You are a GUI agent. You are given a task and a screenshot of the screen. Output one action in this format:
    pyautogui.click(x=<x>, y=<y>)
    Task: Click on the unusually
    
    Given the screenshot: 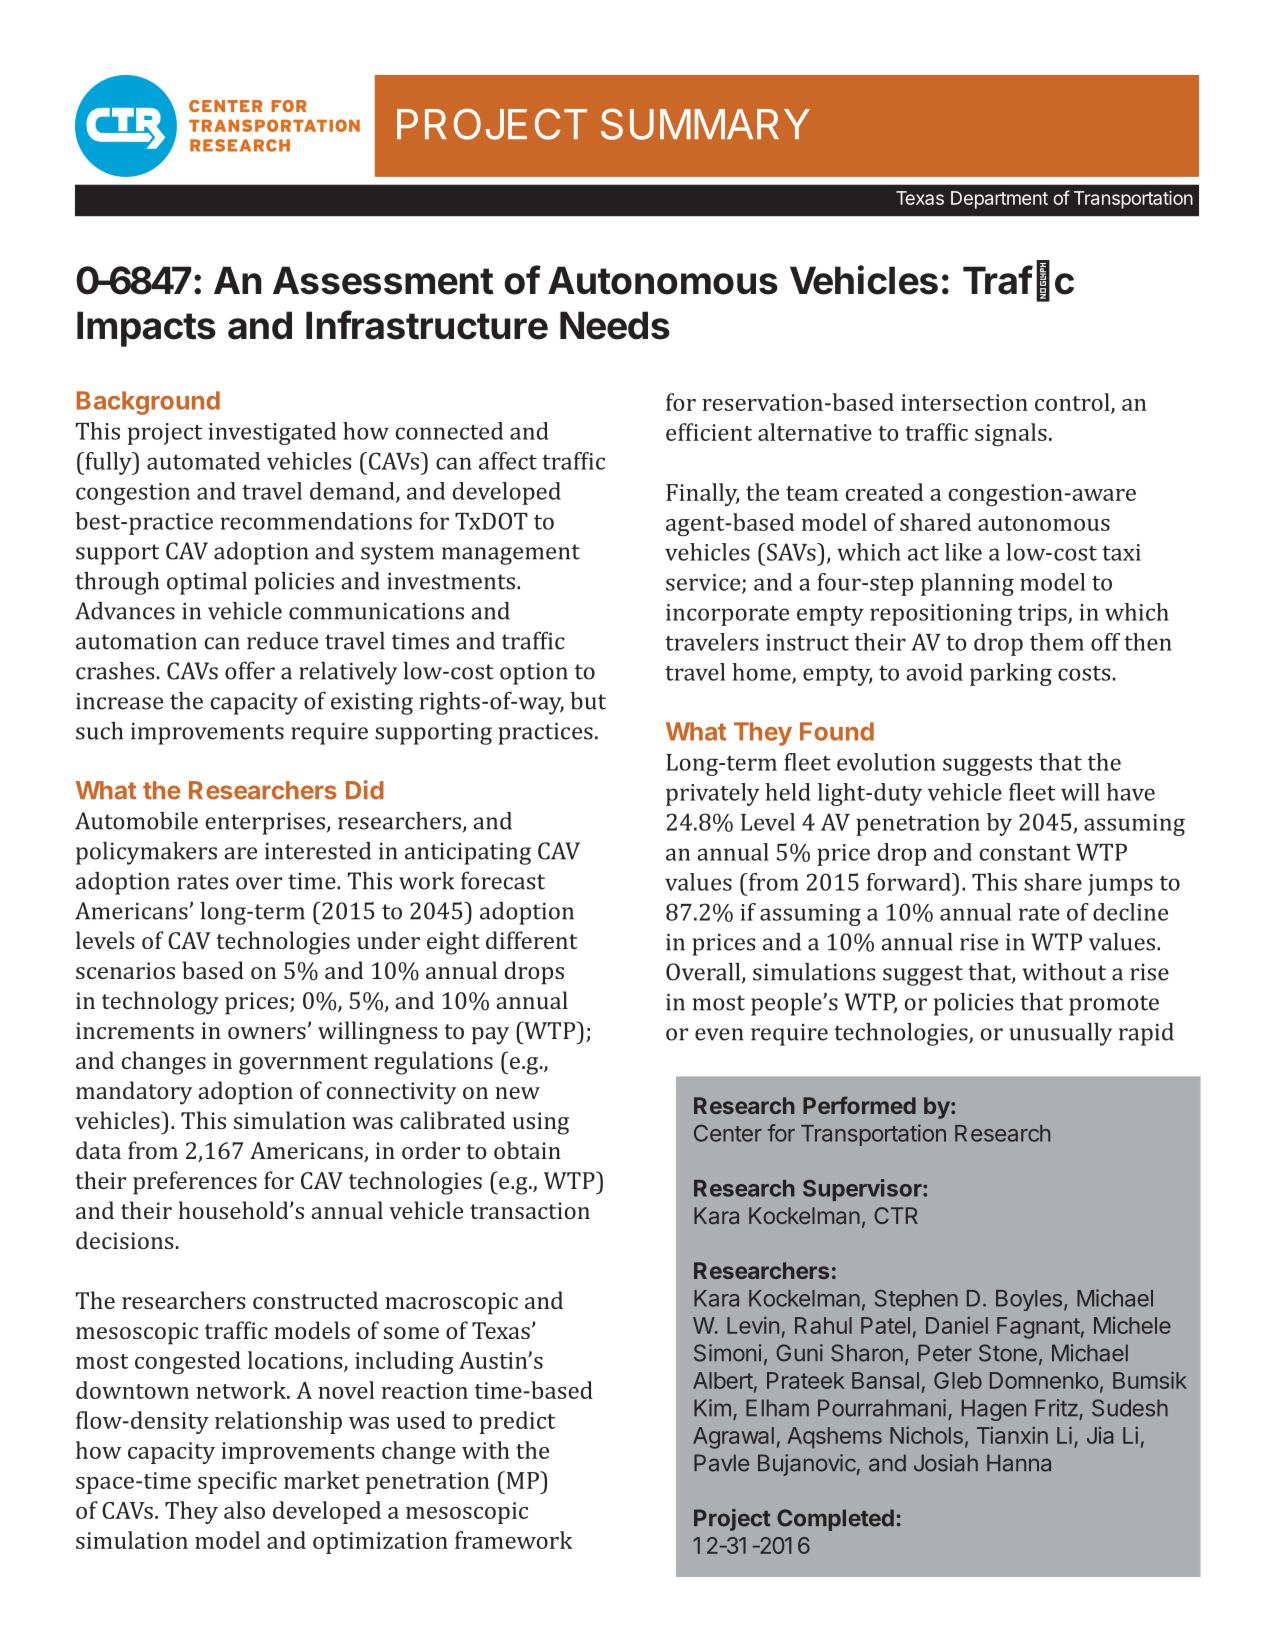 What is the action you would take?
    pyautogui.click(x=1060, y=1034)
